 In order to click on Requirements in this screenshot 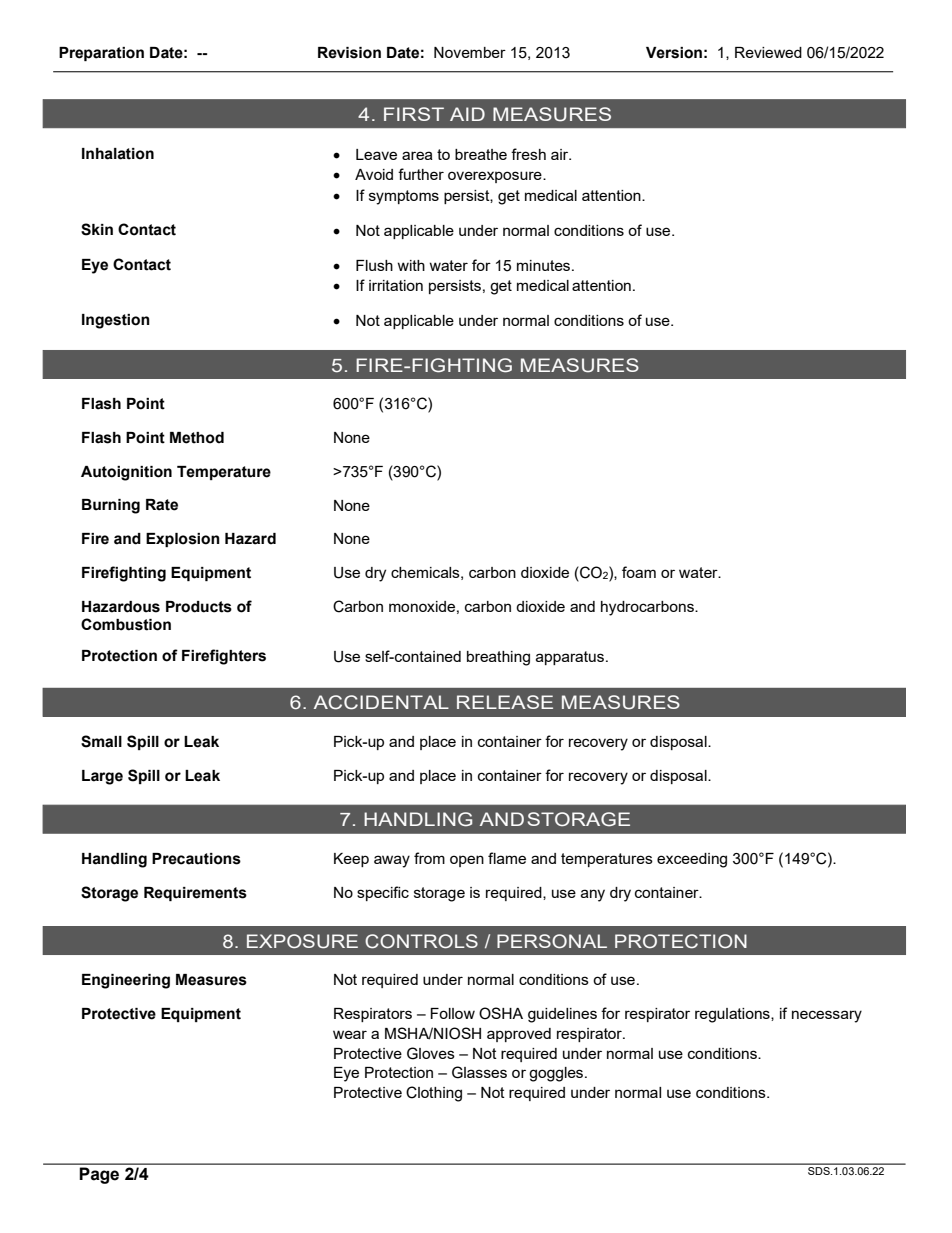, I will do `click(195, 894)`.
